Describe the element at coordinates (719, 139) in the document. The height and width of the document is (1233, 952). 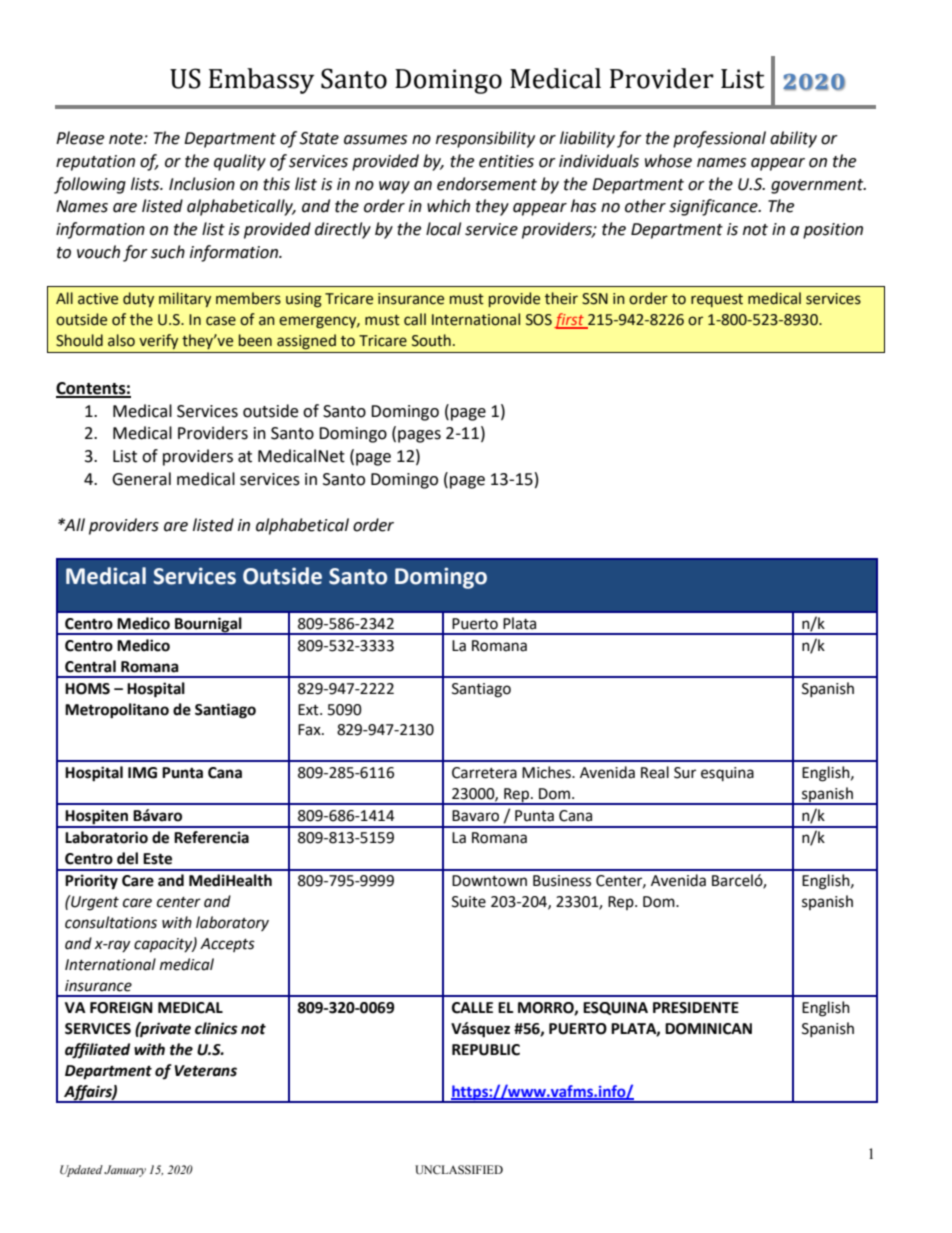
I see `professional` at that location.
